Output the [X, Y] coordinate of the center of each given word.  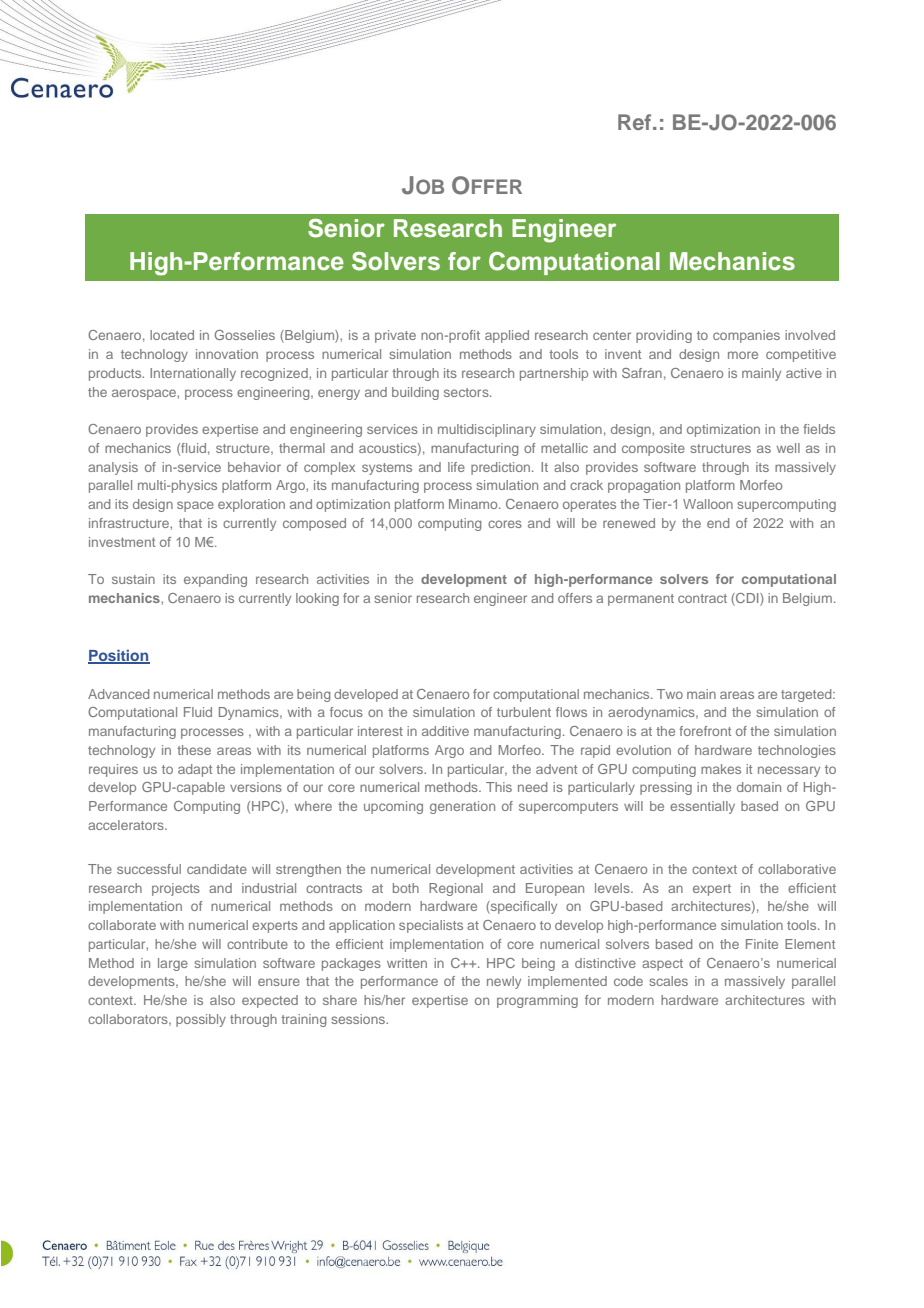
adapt [195, 770]
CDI [747, 599]
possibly [201, 1020]
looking [317, 599]
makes [721, 769]
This [499, 787]
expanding [215, 580]
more [743, 355]
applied [507, 336]
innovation [227, 354]
